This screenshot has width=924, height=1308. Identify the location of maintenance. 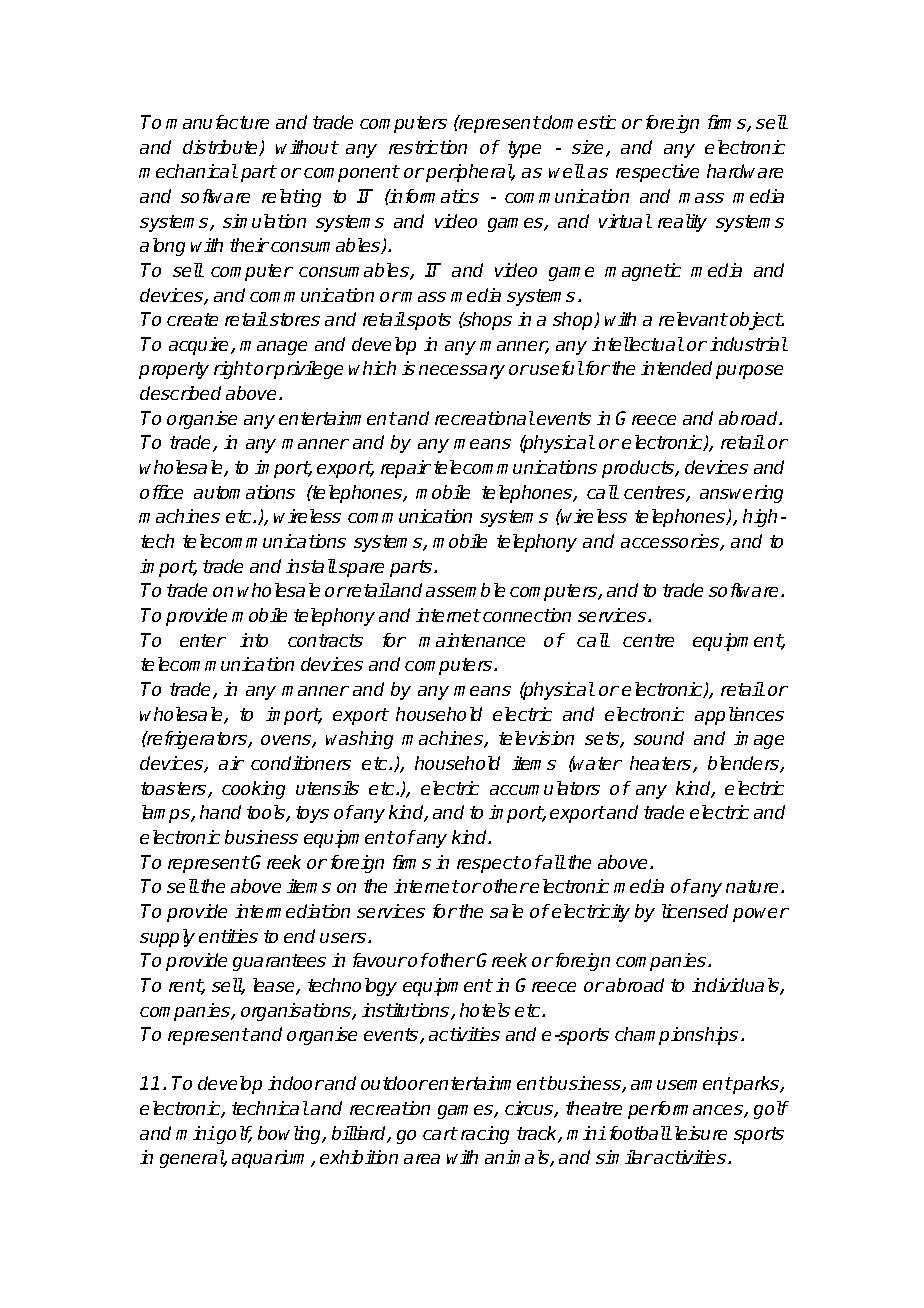
(472, 640).
